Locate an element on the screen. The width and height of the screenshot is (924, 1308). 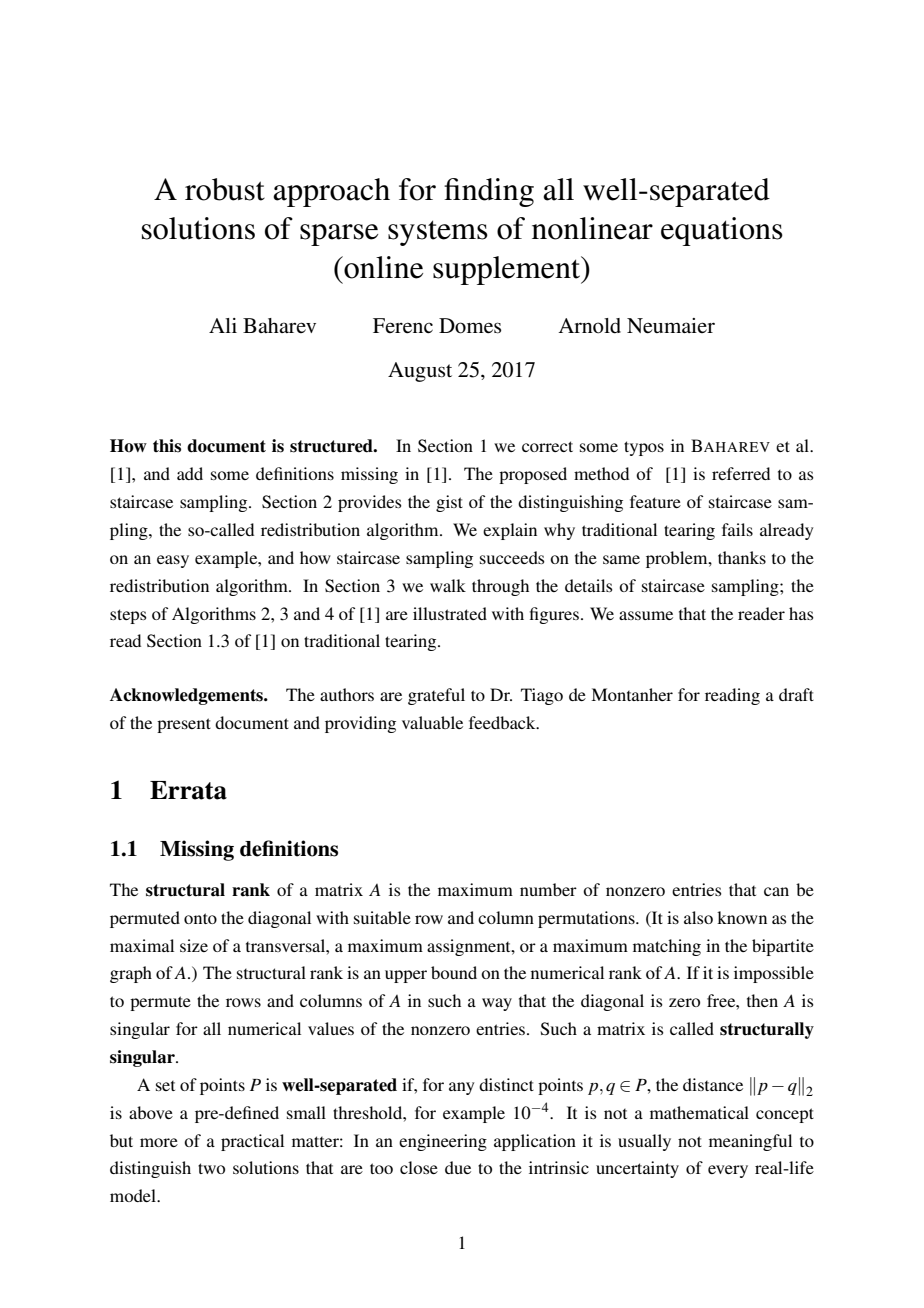
Acknowledgements is located at coordinates (187, 696).
